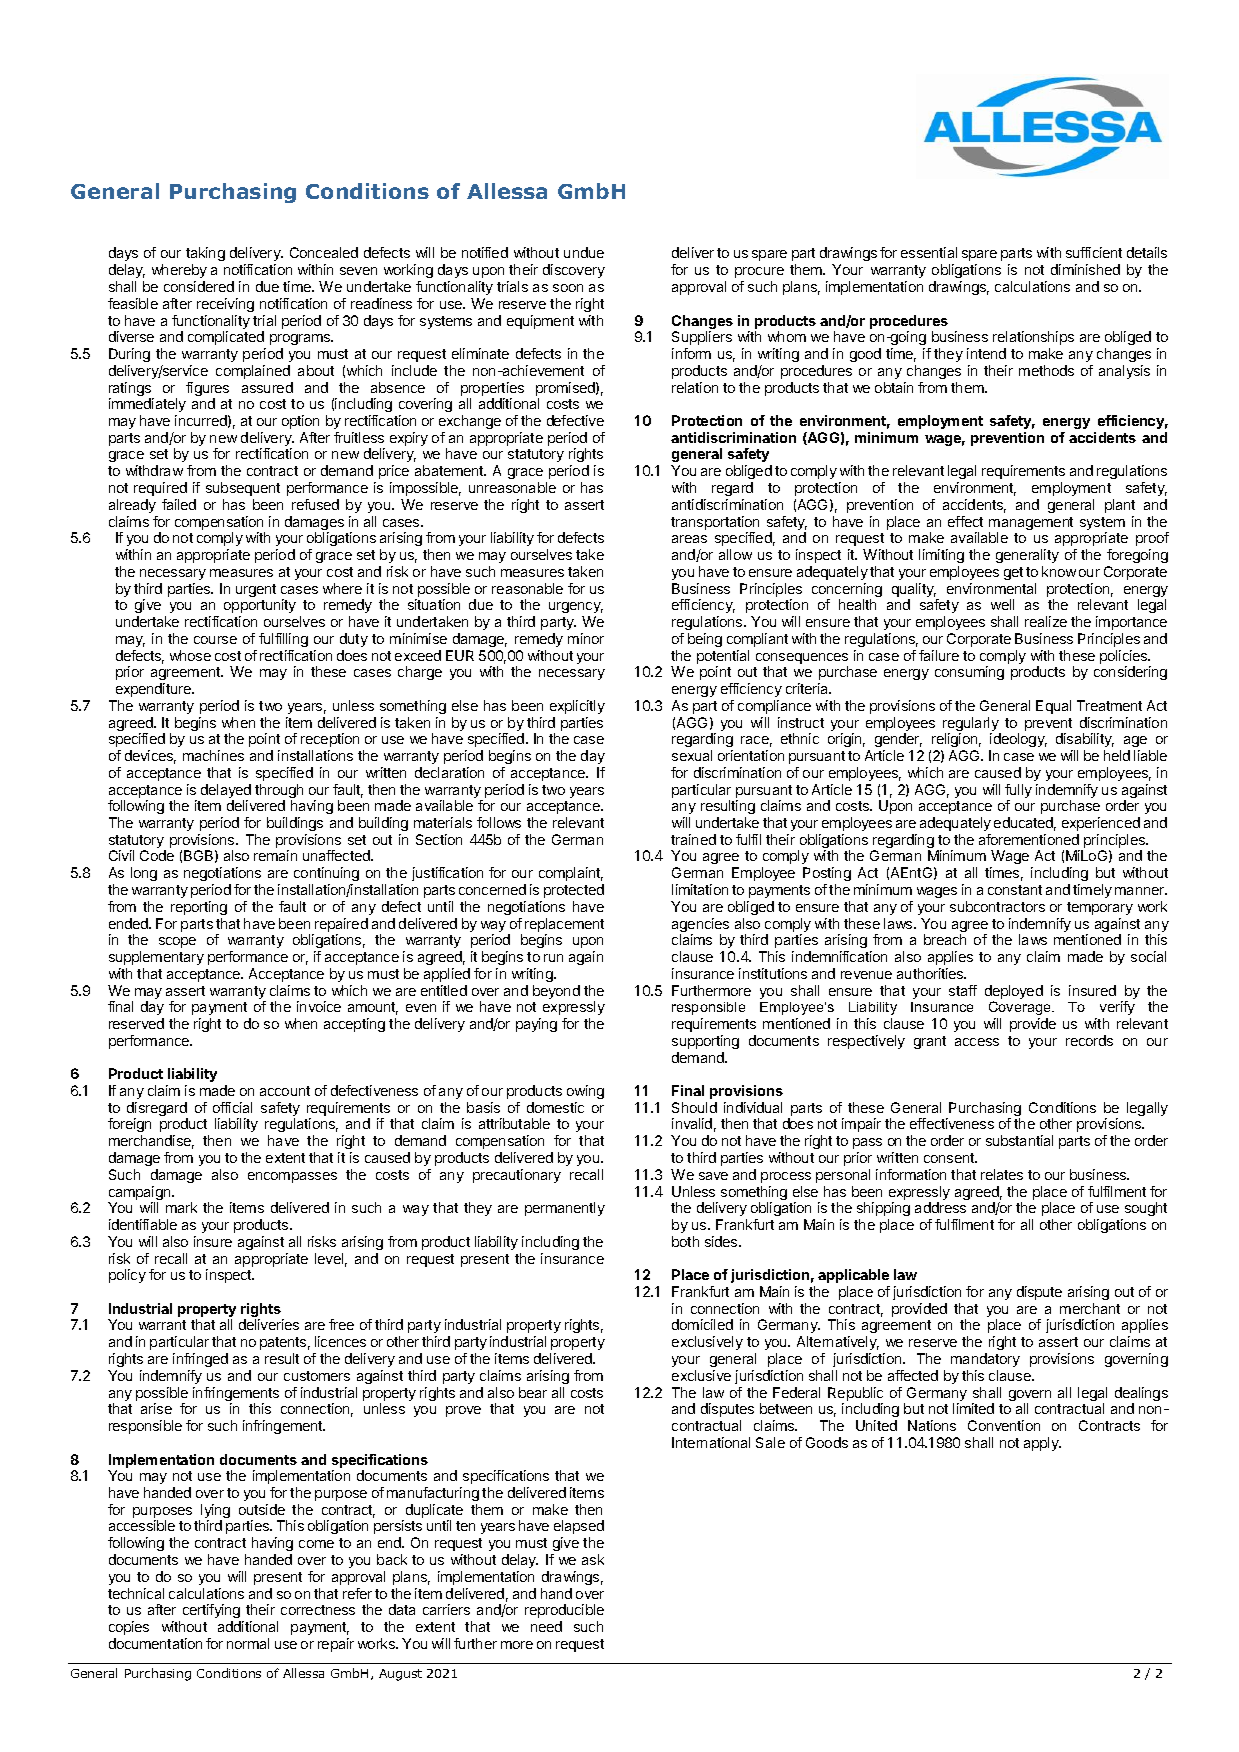  I want to click on soon, so click(568, 288).
